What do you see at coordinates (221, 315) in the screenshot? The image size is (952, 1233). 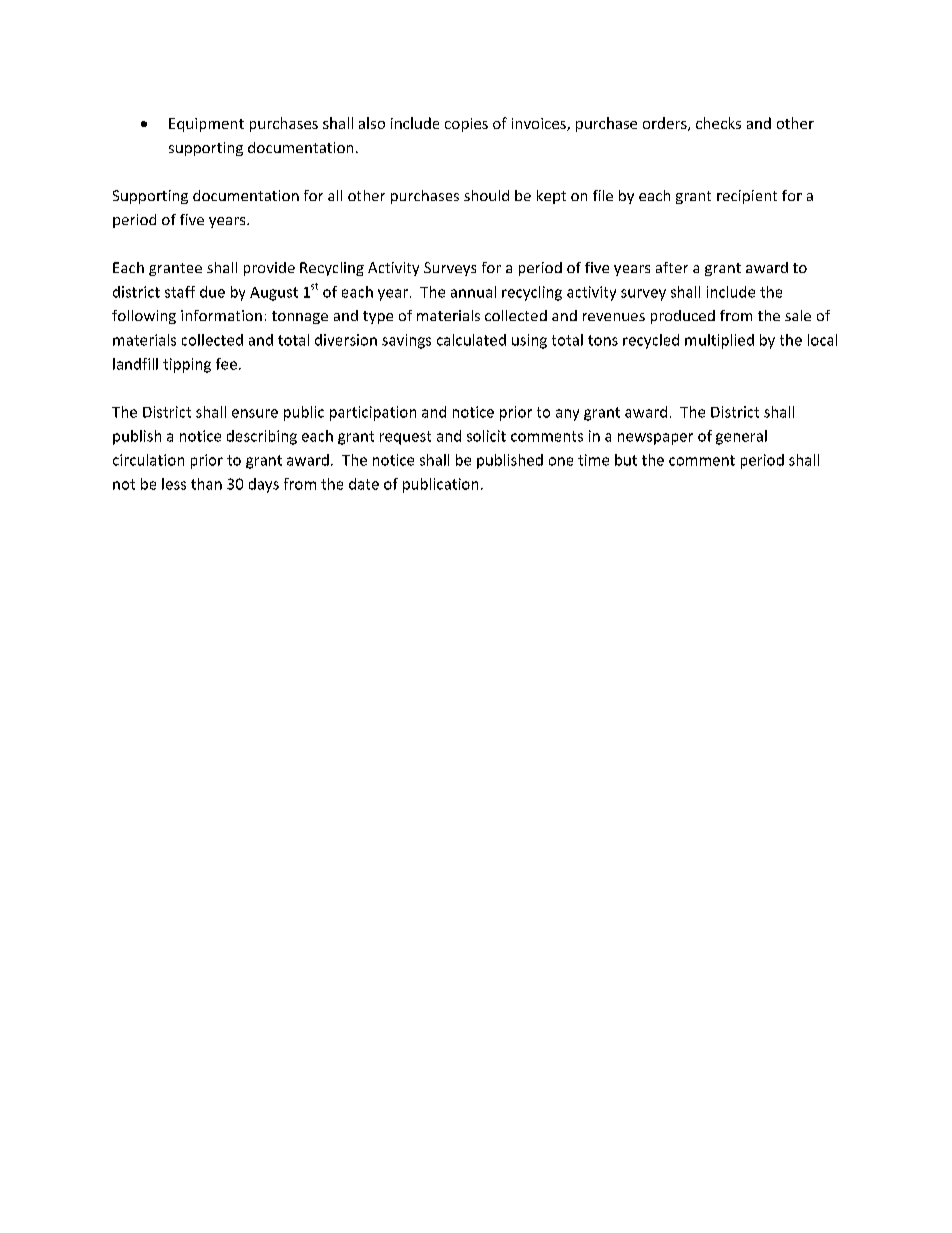 I see `information` at bounding box center [221, 315].
